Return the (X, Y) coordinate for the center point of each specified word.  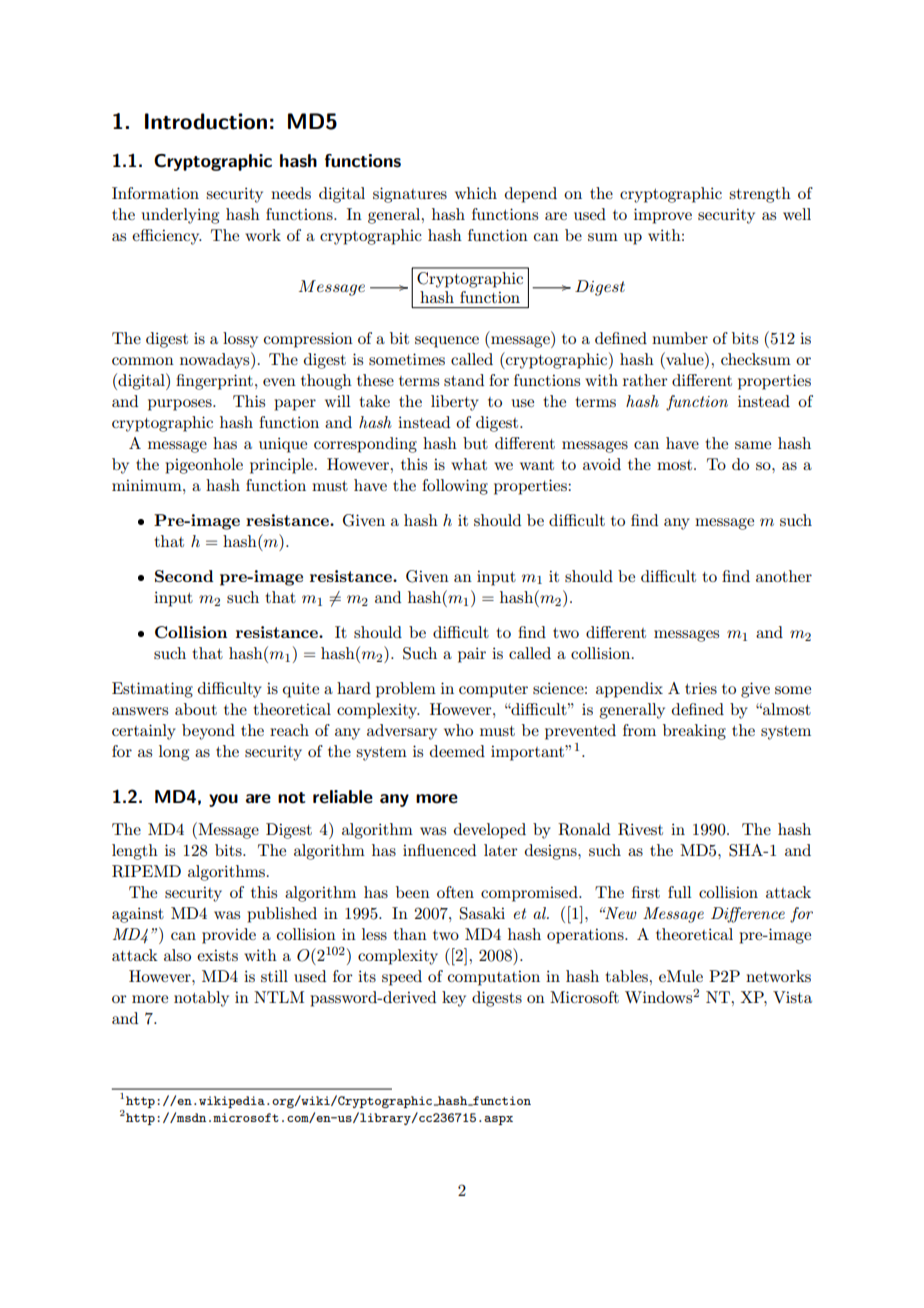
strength (760, 195)
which (476, 193)
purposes (181, 405)
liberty (455, 403)
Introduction (206, 121)
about (196, 709)
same (753, 445)
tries (701, 688)
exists (217, 955)
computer (493, 691)
